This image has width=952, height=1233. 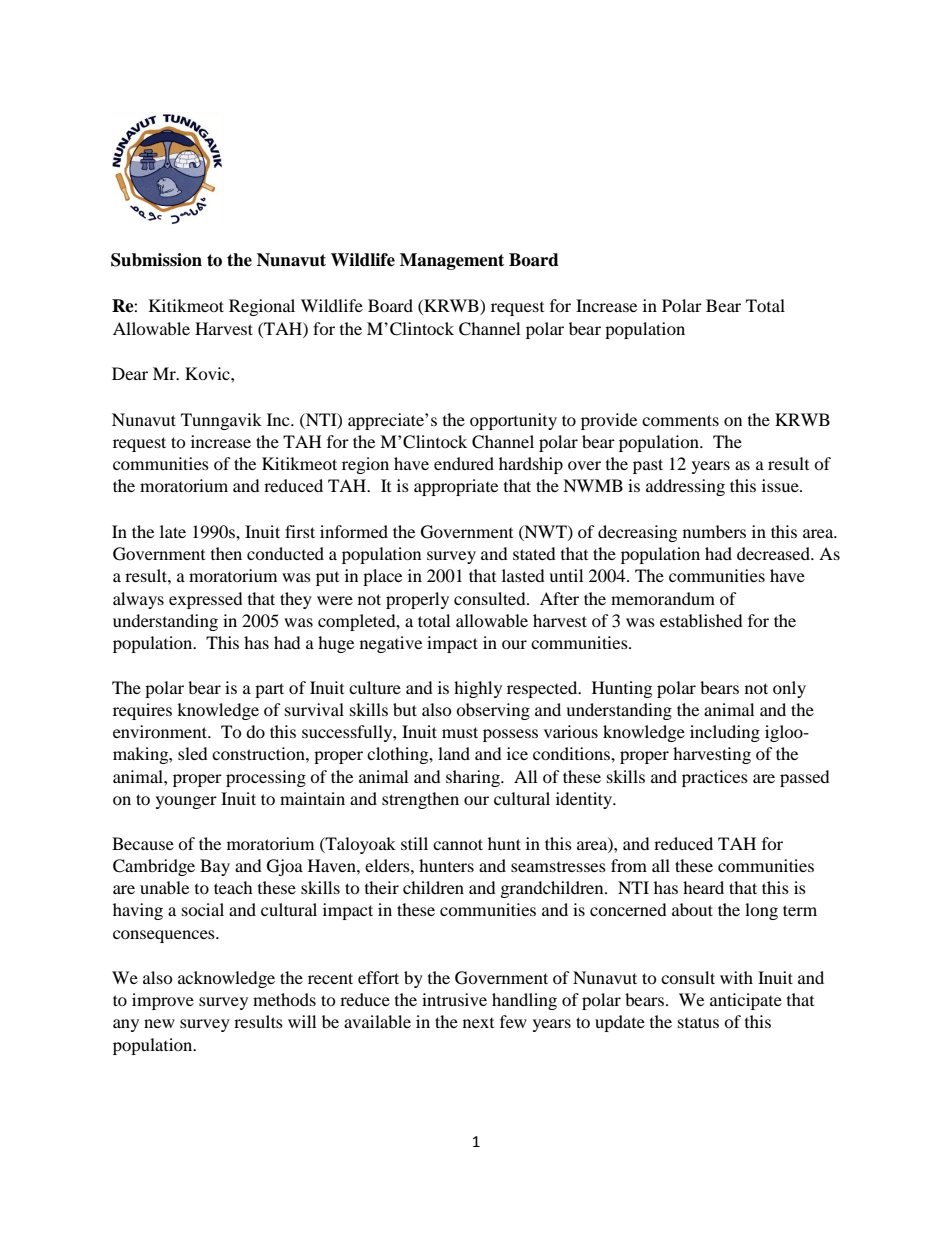 I want to click on intrusive, so click(x=454, y=999).
